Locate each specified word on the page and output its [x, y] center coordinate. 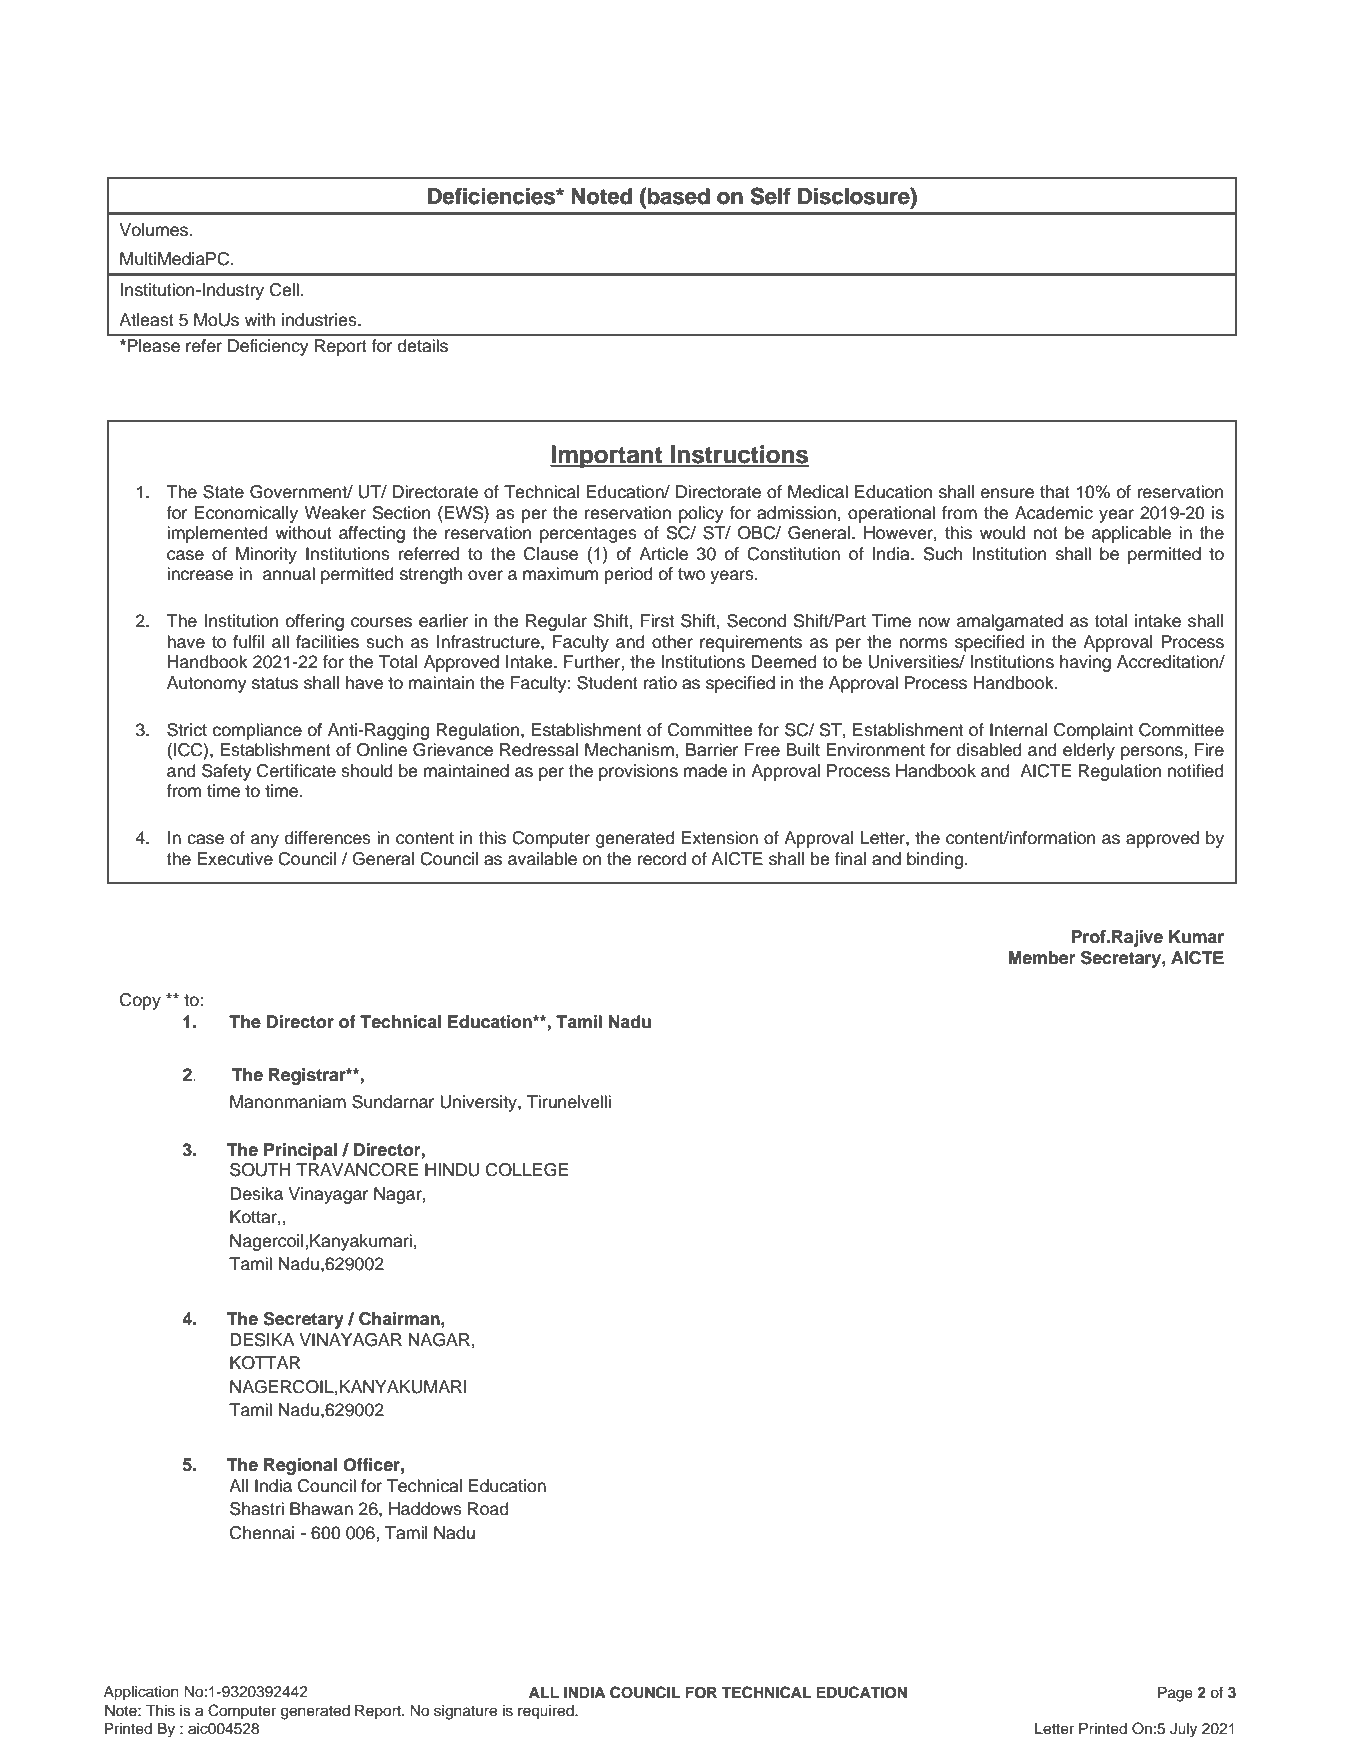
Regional [300, 1466]
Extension [720, 838]
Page [1175, 1694]
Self [771, 196]
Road [488, 1509]
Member [1041, 958]
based [679, 196]
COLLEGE [527, 1170]
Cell [284, 290]
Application [141, 1693]
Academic [1054, 513]
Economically [246, 514]
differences [328, 838]
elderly [1089, 751]
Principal [300, 1151]
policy [701, 514]
